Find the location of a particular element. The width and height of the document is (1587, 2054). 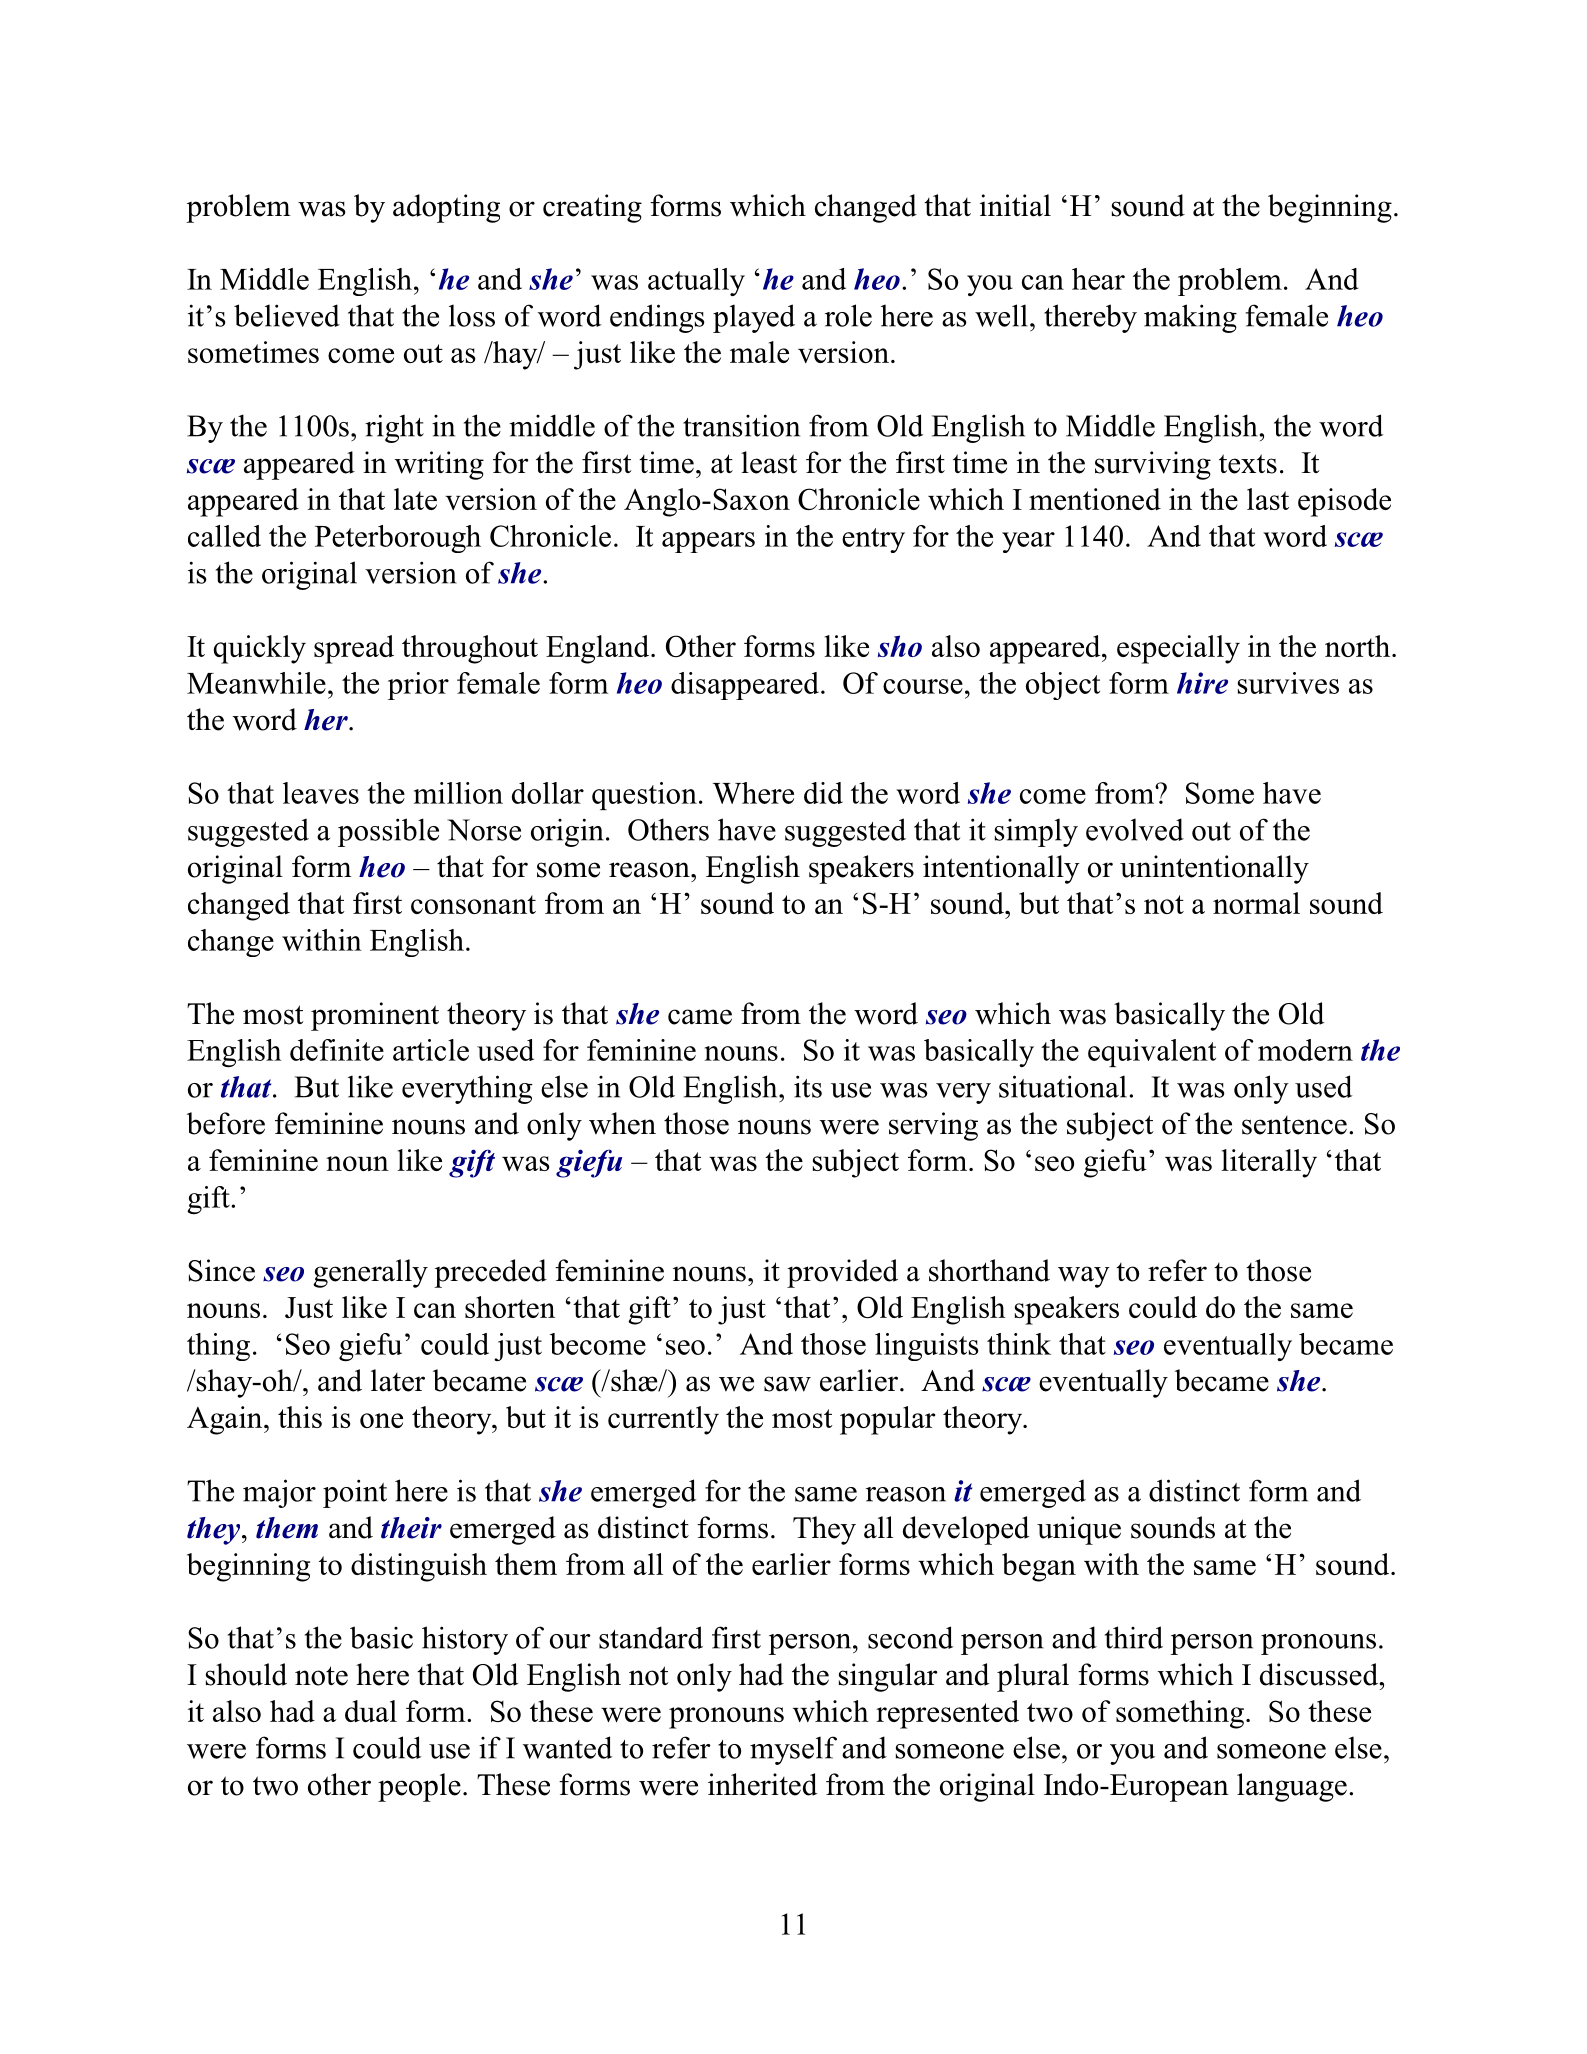

dual is located at coordinates (371, 1711).
